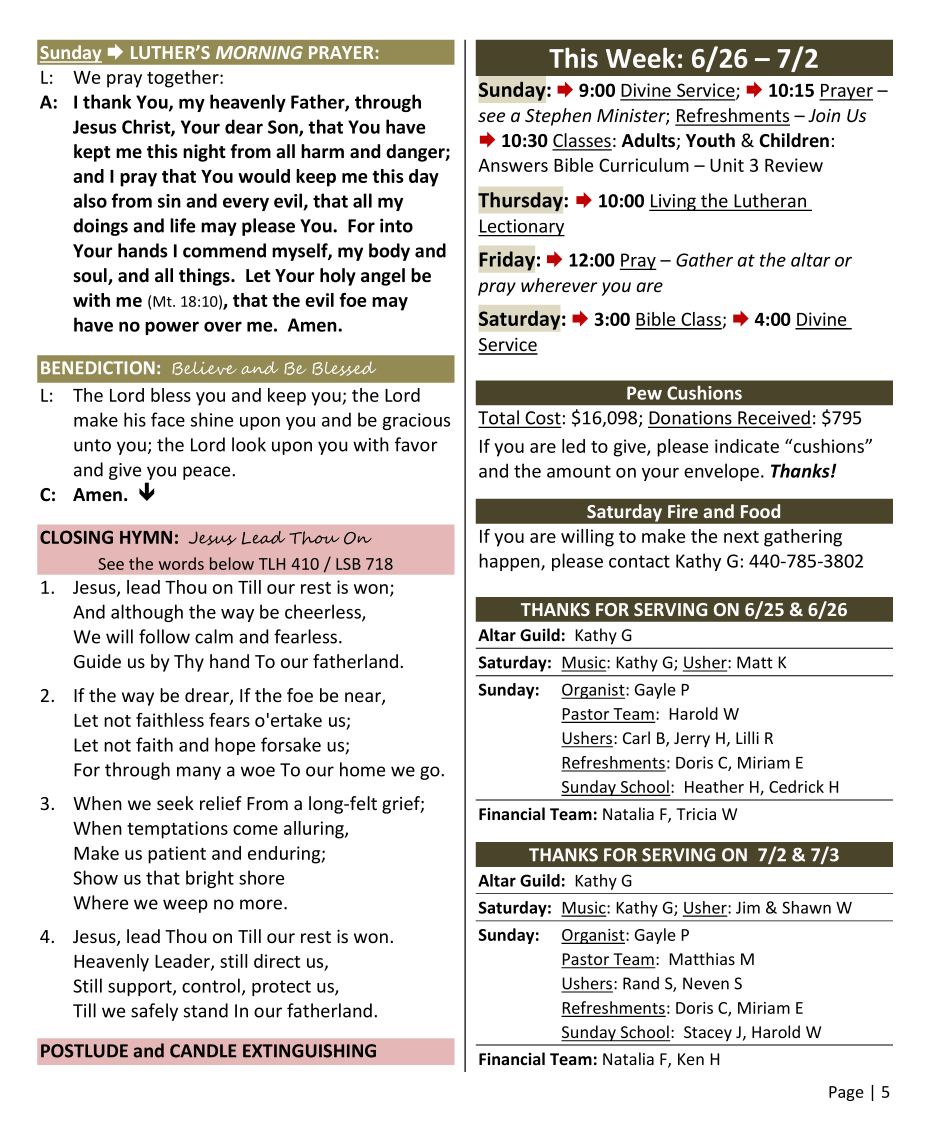  I want to click on Stephen, so click(558, 117).
